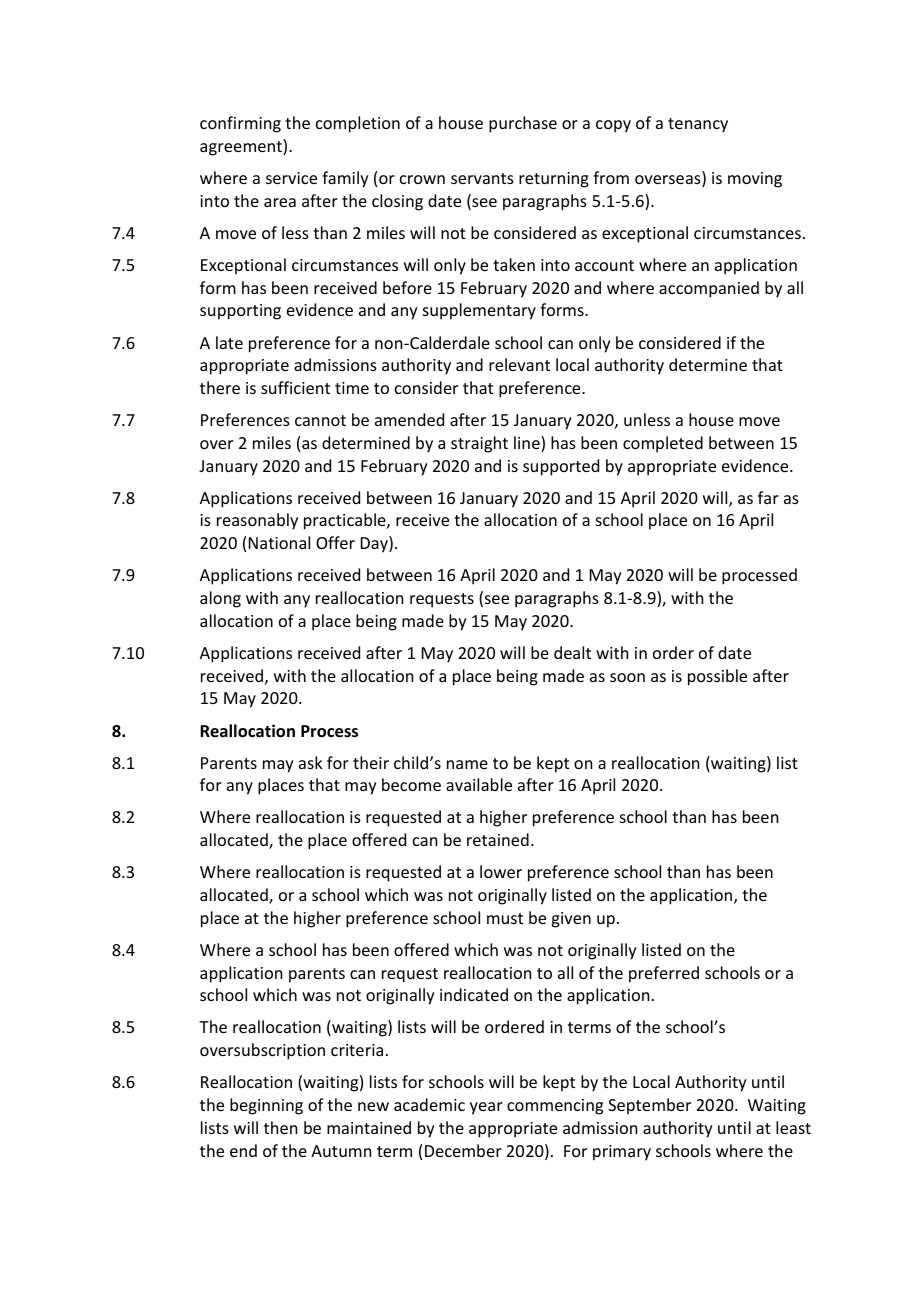  I want to click on least, so click(793, 1127).
